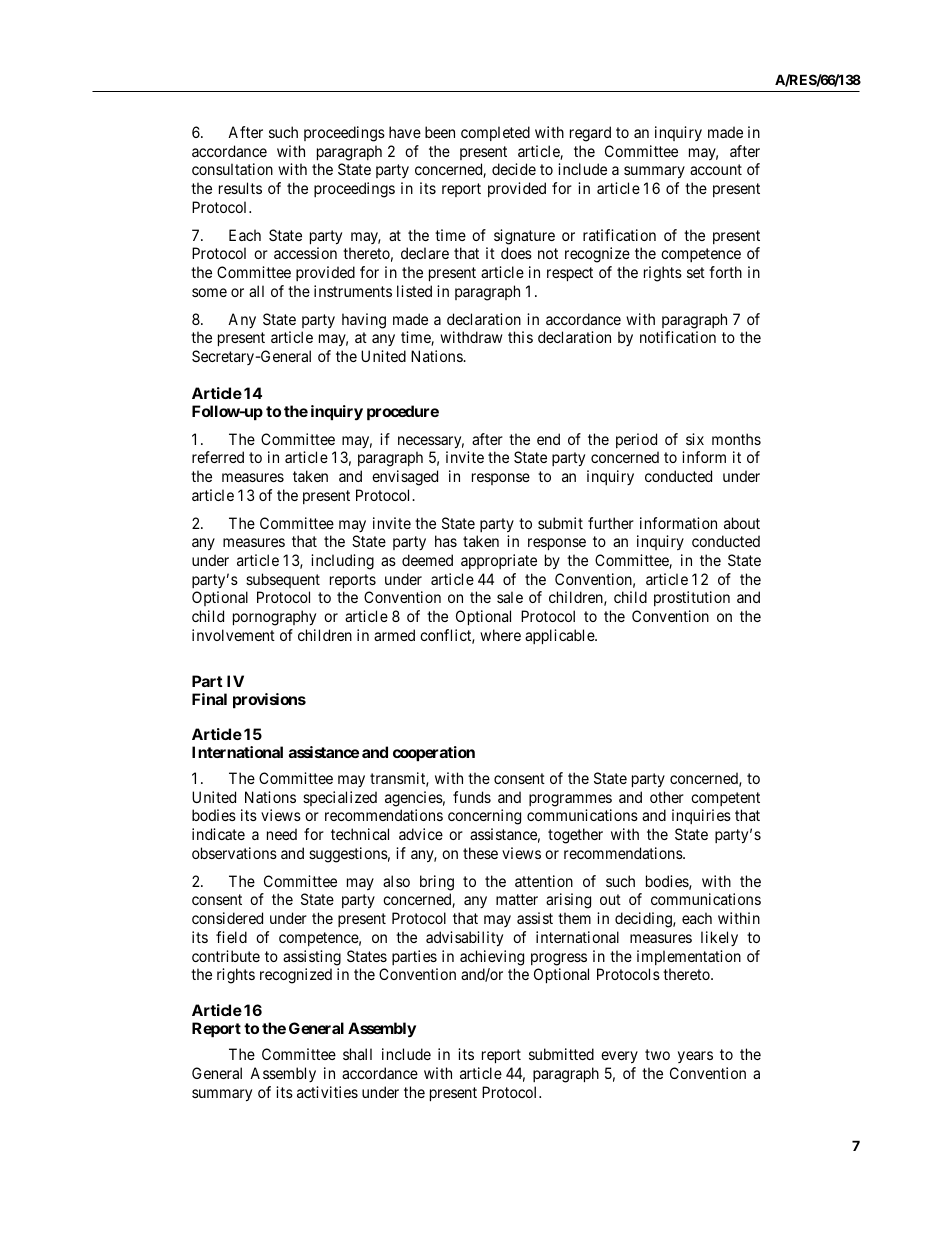 The image size is (952, 1233). What do you see at coordinates (500, 635) in the document?
I see `where` at bounding box center [500, 635].
